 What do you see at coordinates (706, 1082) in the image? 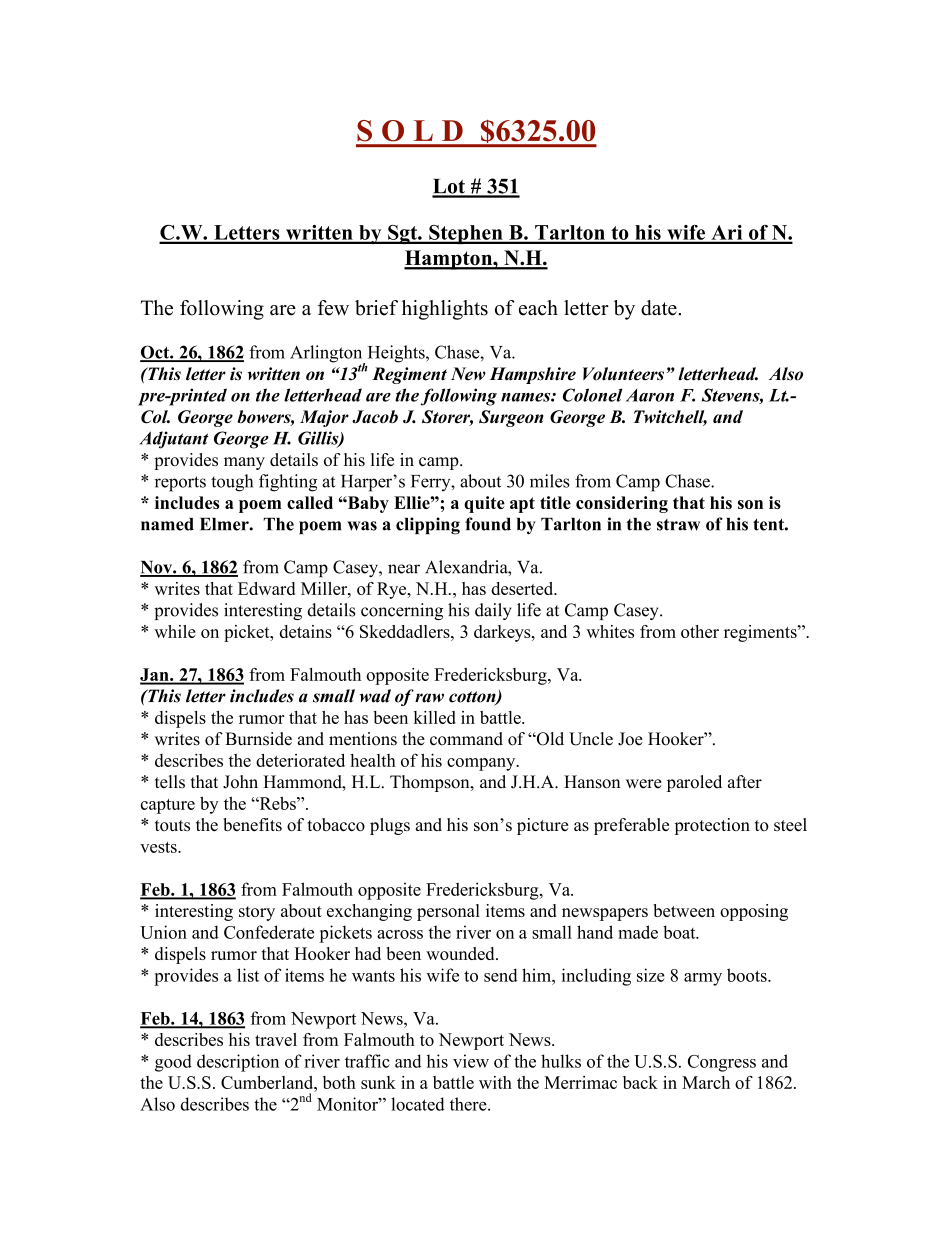
I see `March` at bounding box center [706, 1082].
